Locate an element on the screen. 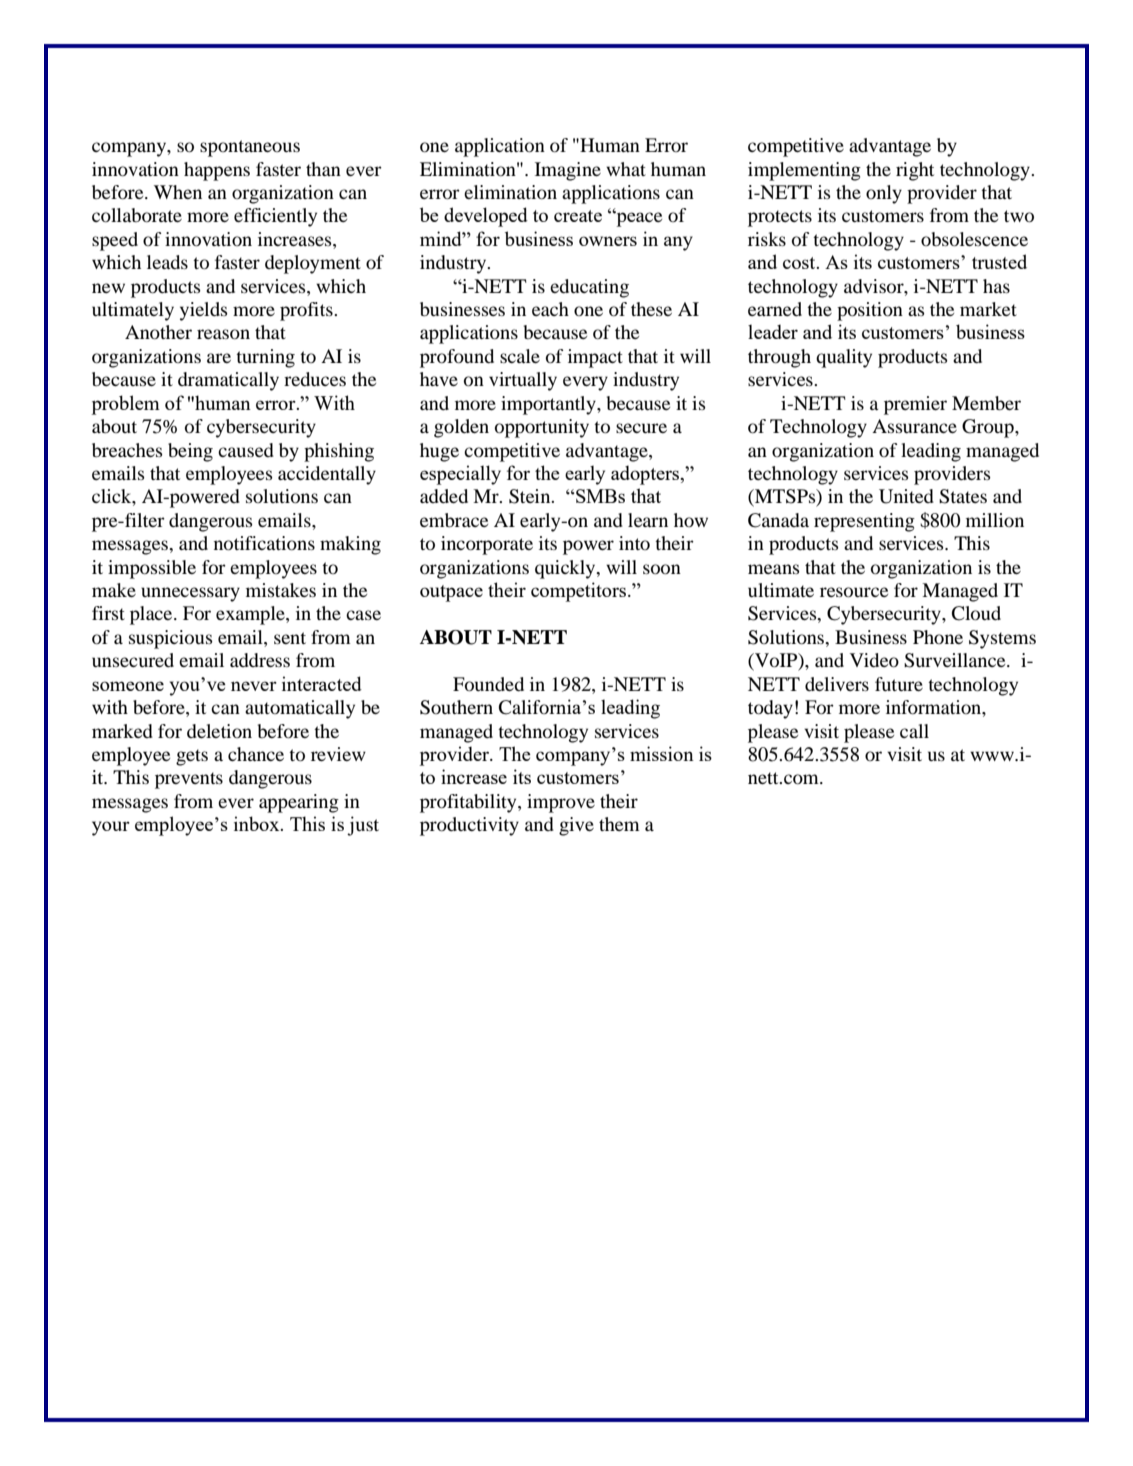  being is located at coordinates (190, 452).
